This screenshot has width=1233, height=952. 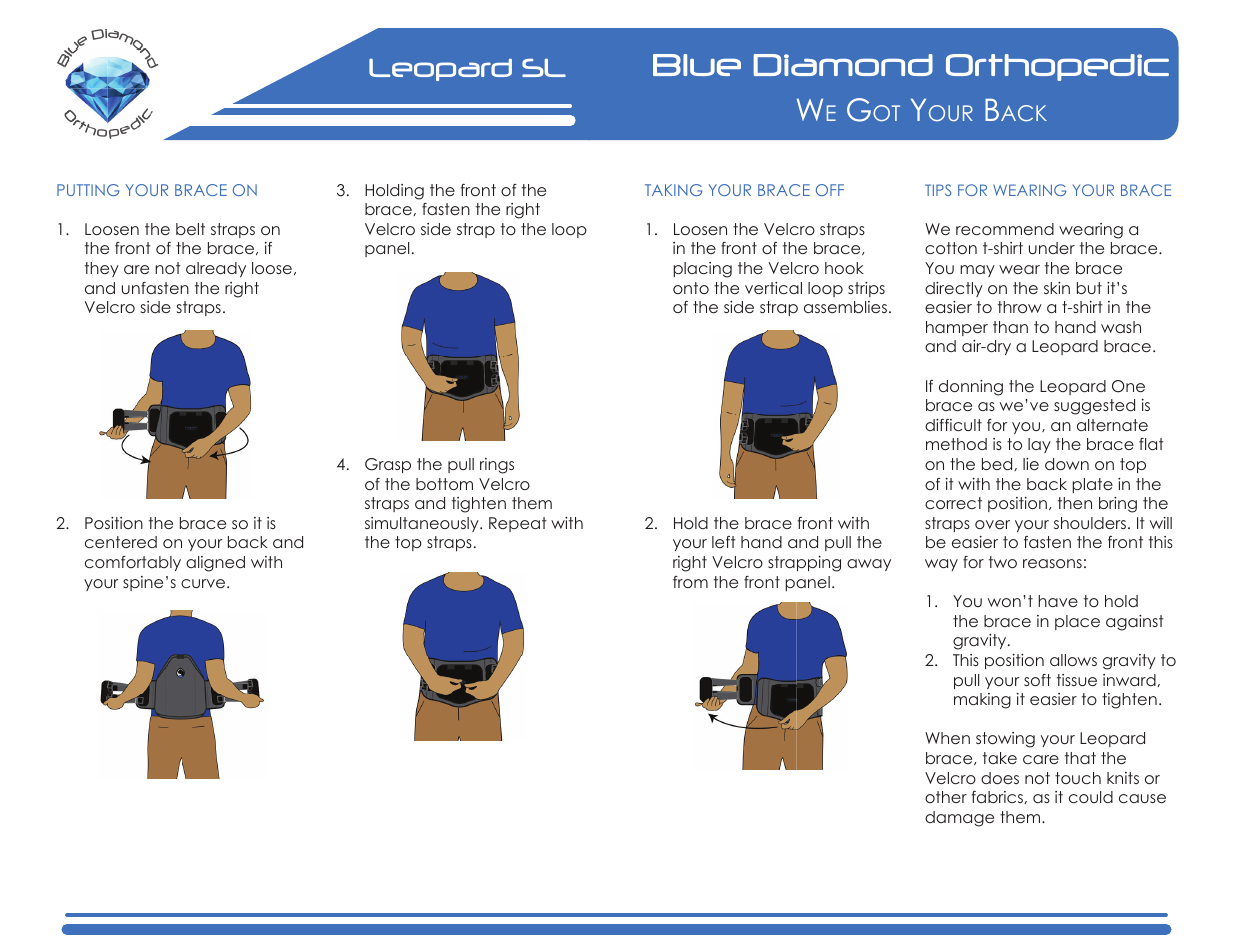 What do you see at coordinates (1039, 445) in the screenshot?
I see `lay` at bounding box center [1039, 445].
